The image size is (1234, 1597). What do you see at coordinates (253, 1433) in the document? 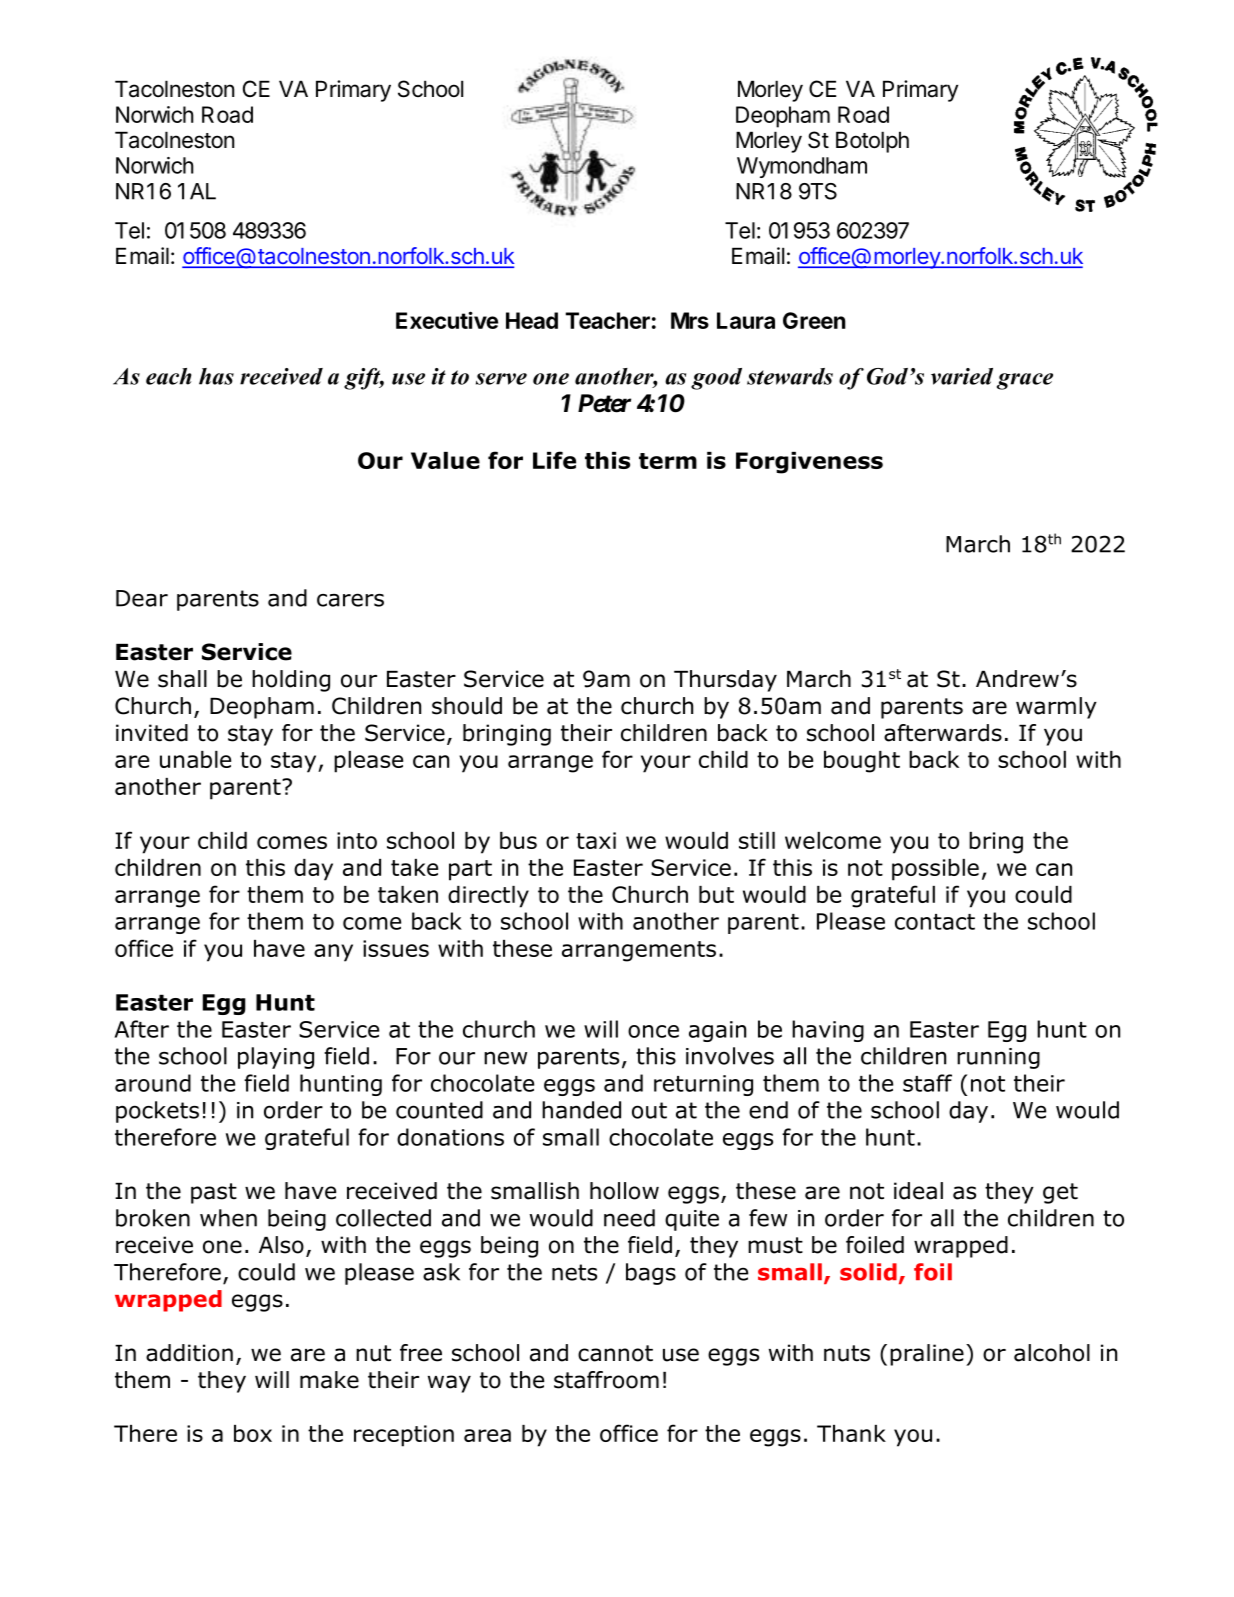
I see `box` at bounding box center [253, 1433].
